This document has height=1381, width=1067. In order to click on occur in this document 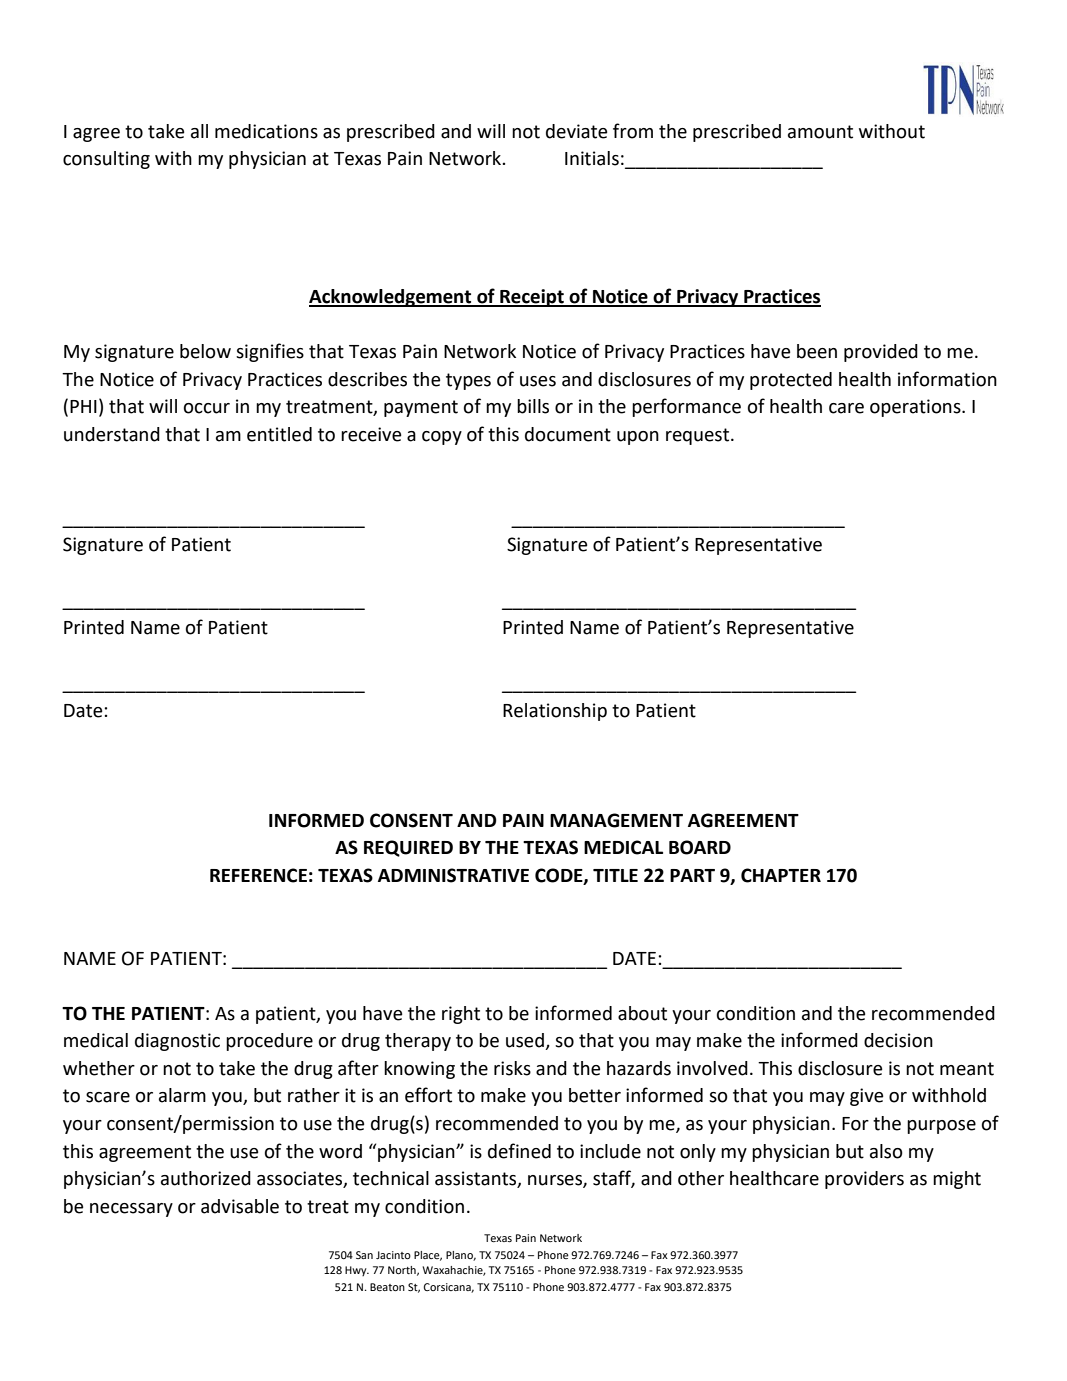, I will do `click(207, 408)`.
